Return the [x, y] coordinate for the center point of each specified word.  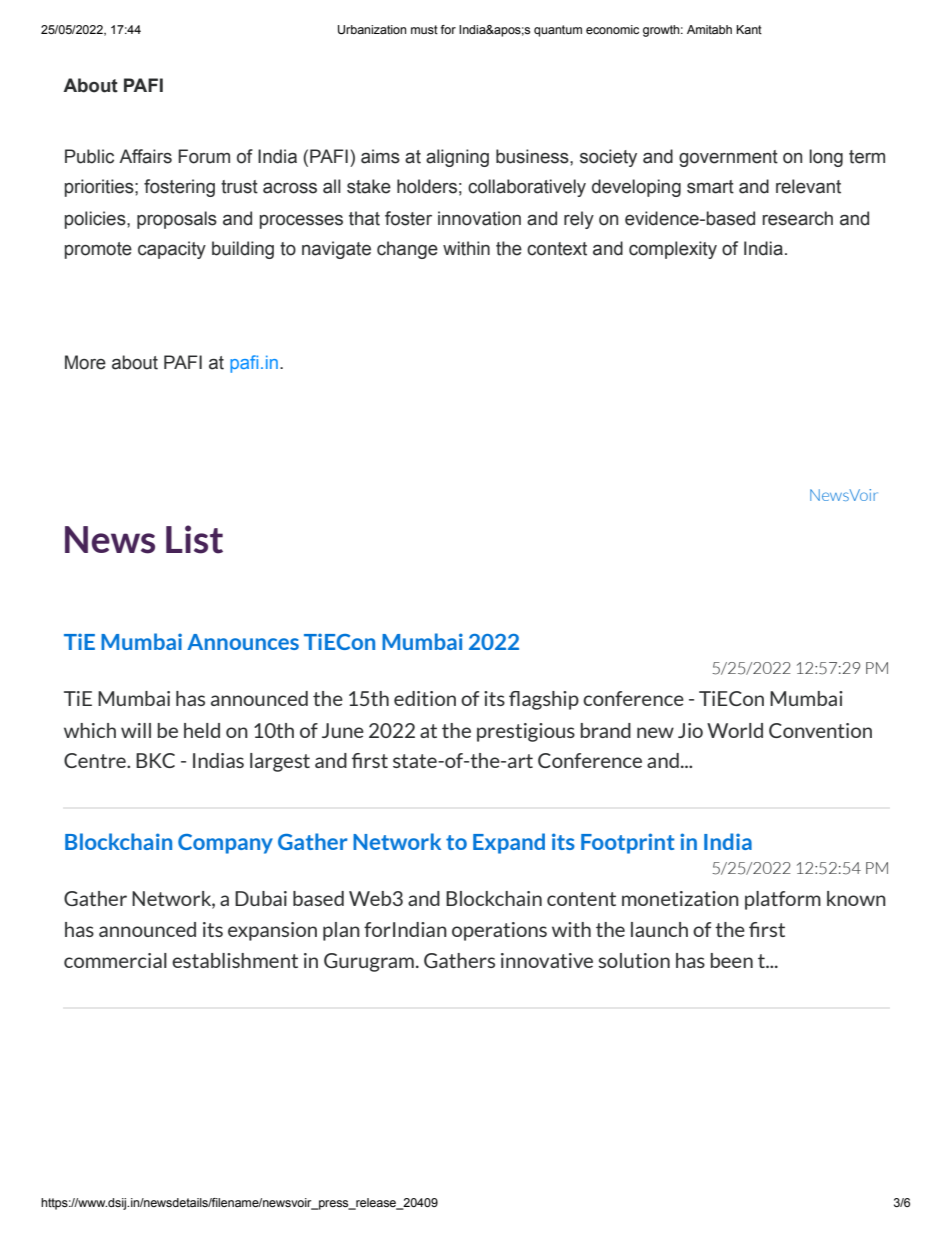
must [424, 29]
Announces [243, 642]
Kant [749, 29]
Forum [204, 156]
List [194, 539]
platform [783, 900]
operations [499, 931]
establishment [235, 960]
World [735, 730]
